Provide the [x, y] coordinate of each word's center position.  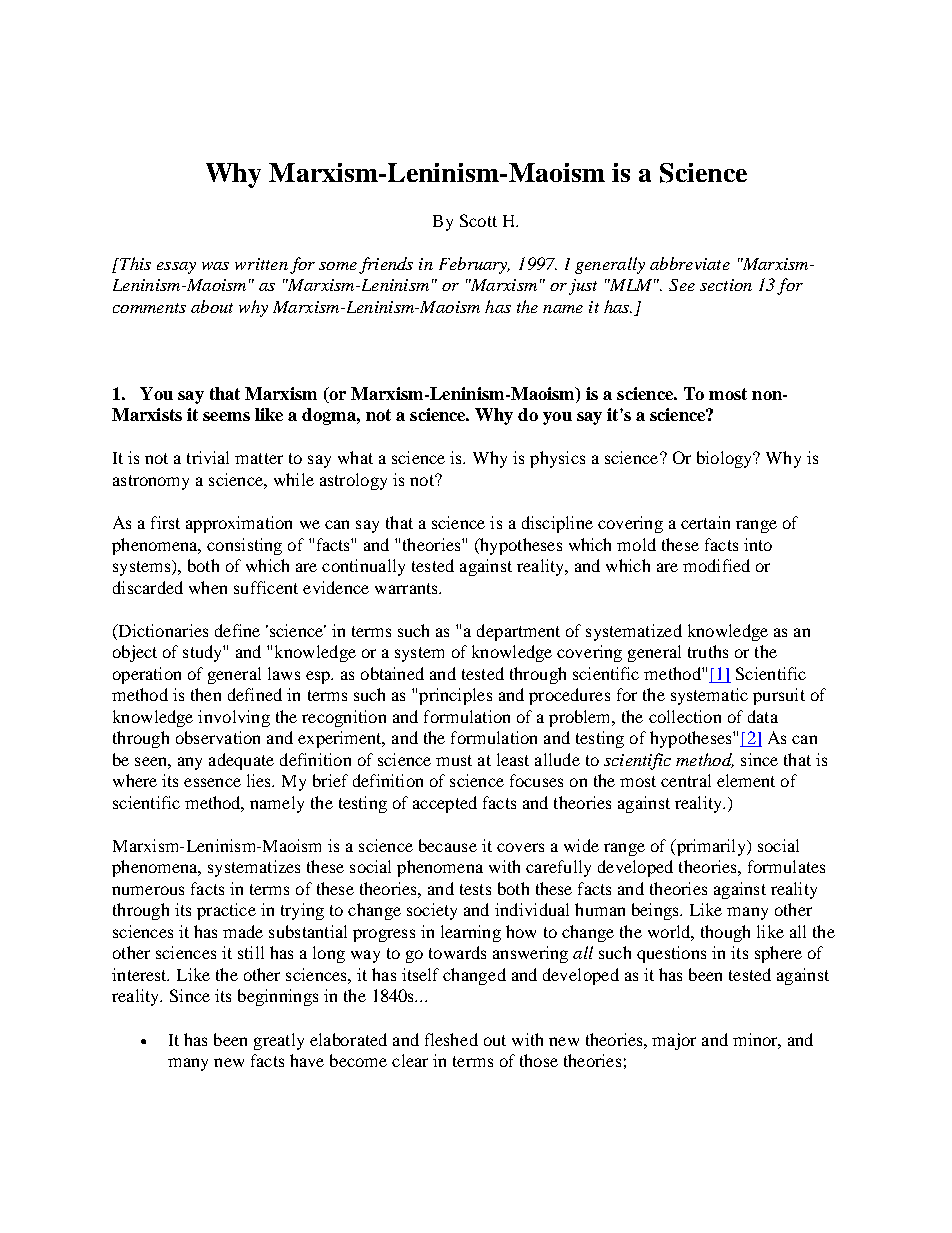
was [215, 266]
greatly [279, 1041]
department [518, 632]
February [474, 265]
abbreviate [690, 263]
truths [708, 651]
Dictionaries [162, 632]
